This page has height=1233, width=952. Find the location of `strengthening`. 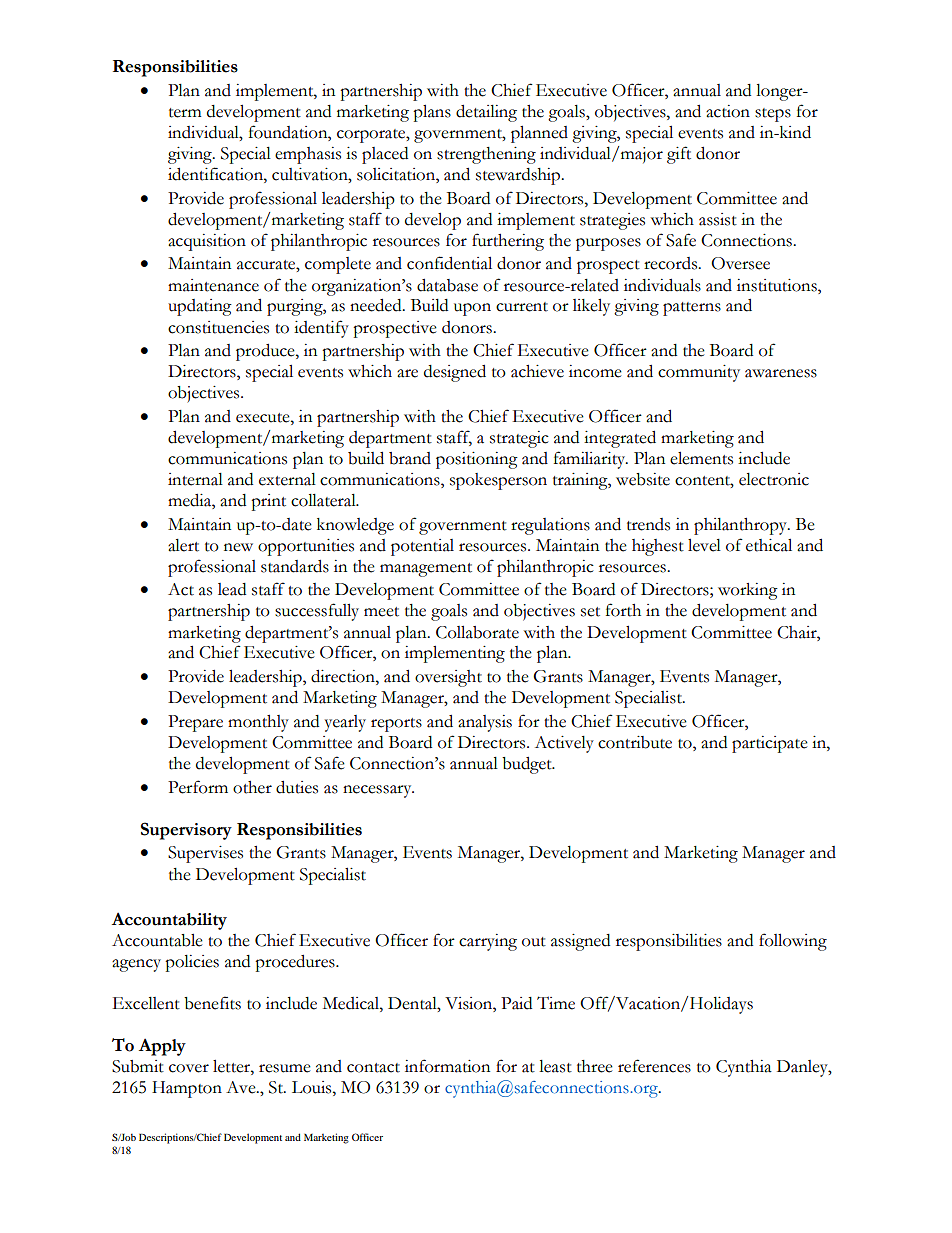

strengthening is located at coordinates (486, 155).
